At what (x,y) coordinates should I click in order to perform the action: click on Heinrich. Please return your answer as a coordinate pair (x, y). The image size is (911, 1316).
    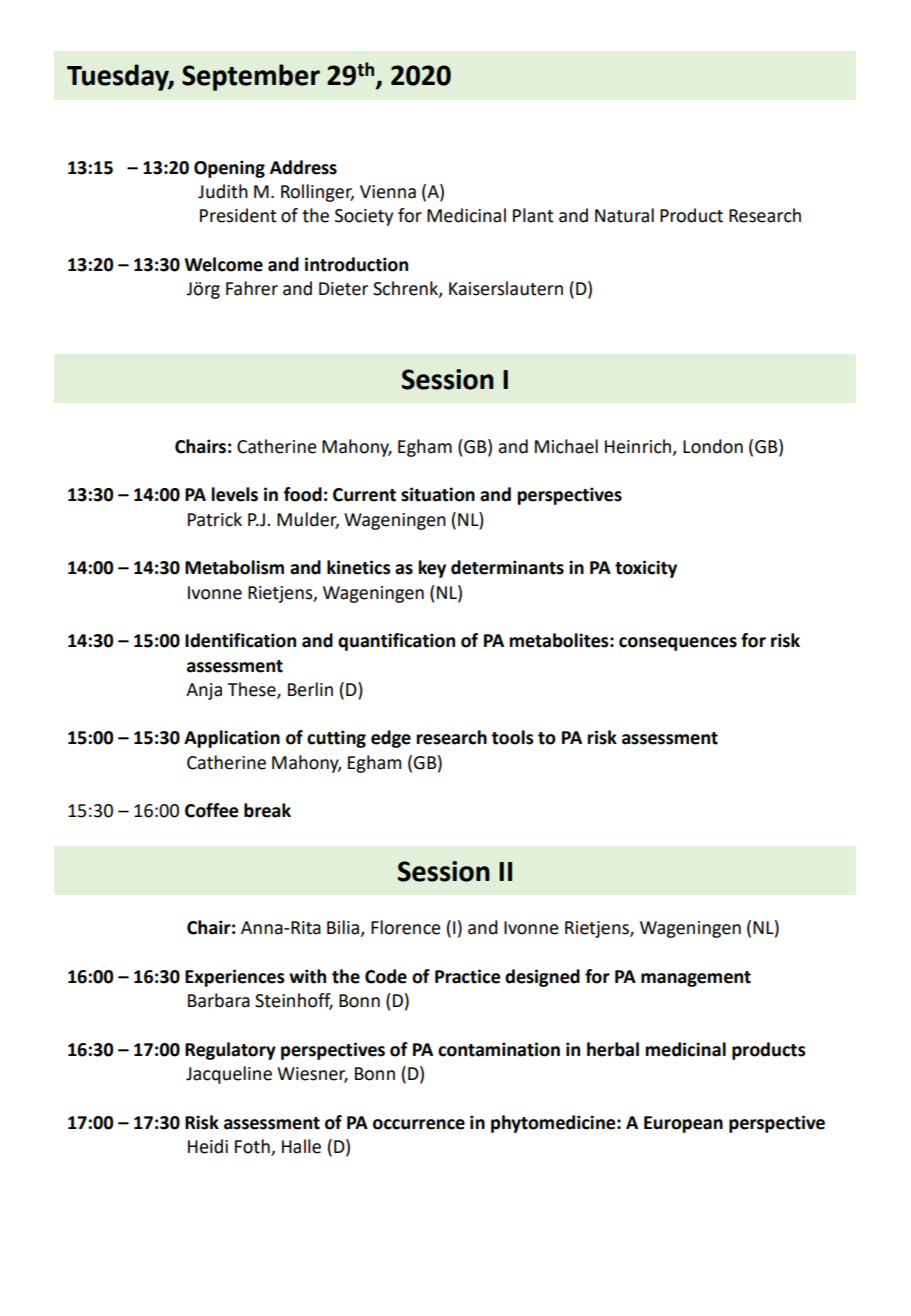
    Looking at the image, I should click on (639, 447).
